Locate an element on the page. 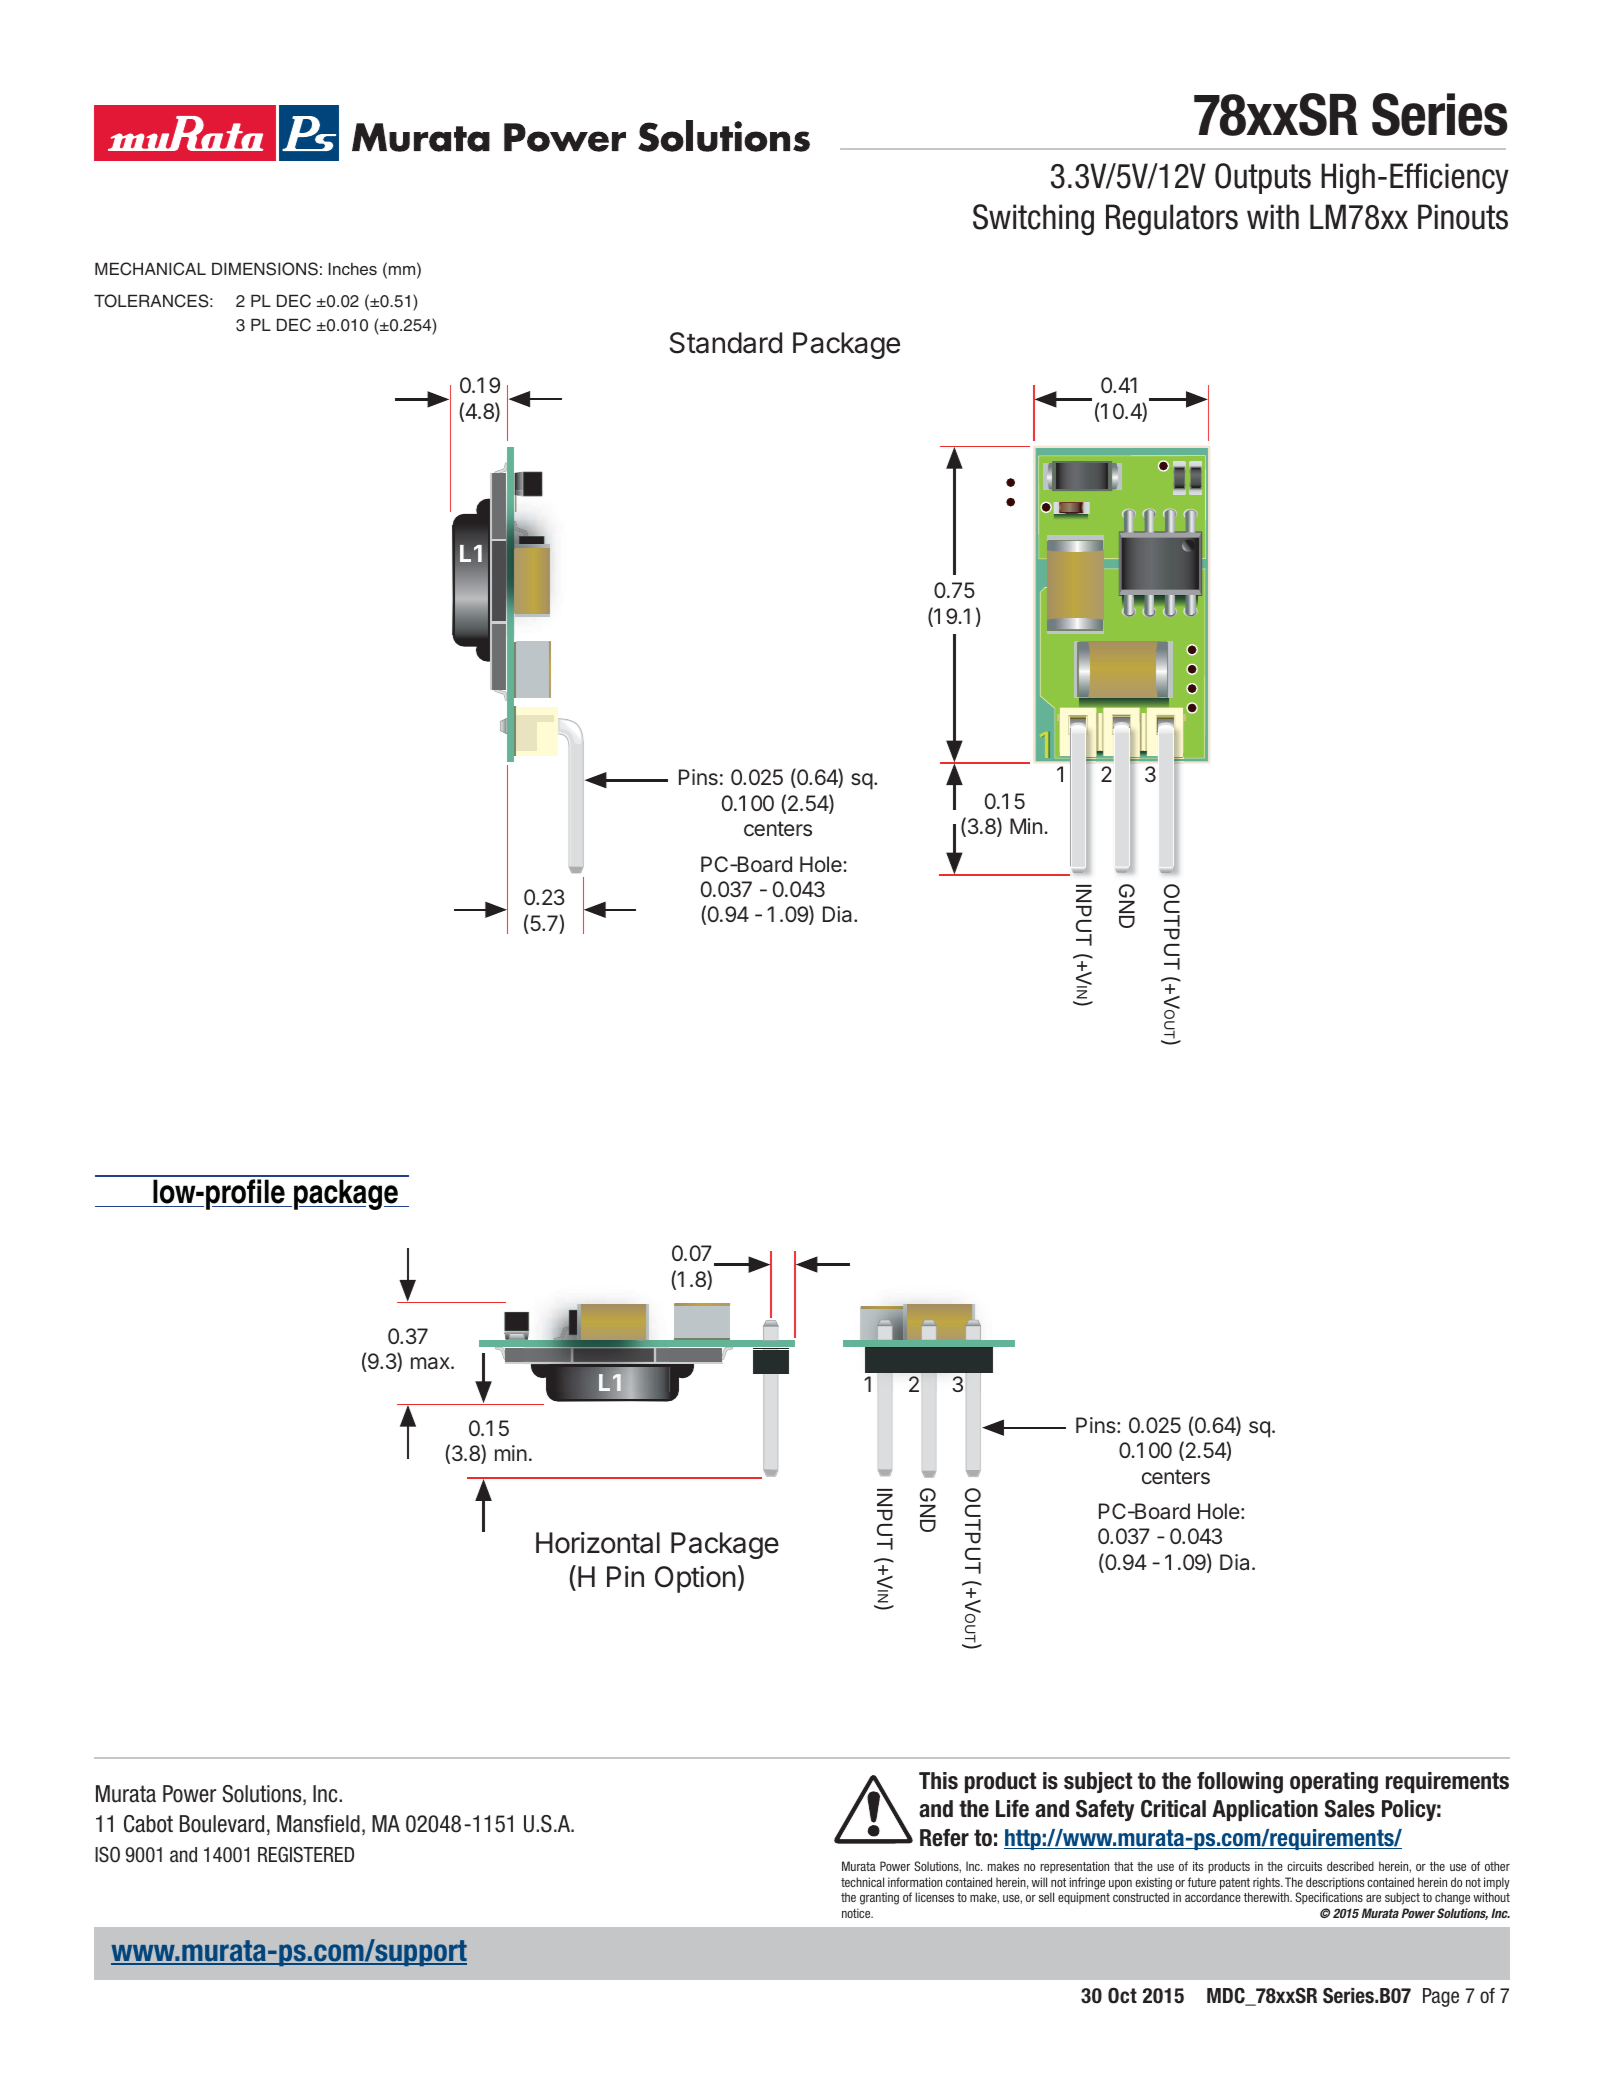  DIMENSIONS is located at coordinates (265, 269).
